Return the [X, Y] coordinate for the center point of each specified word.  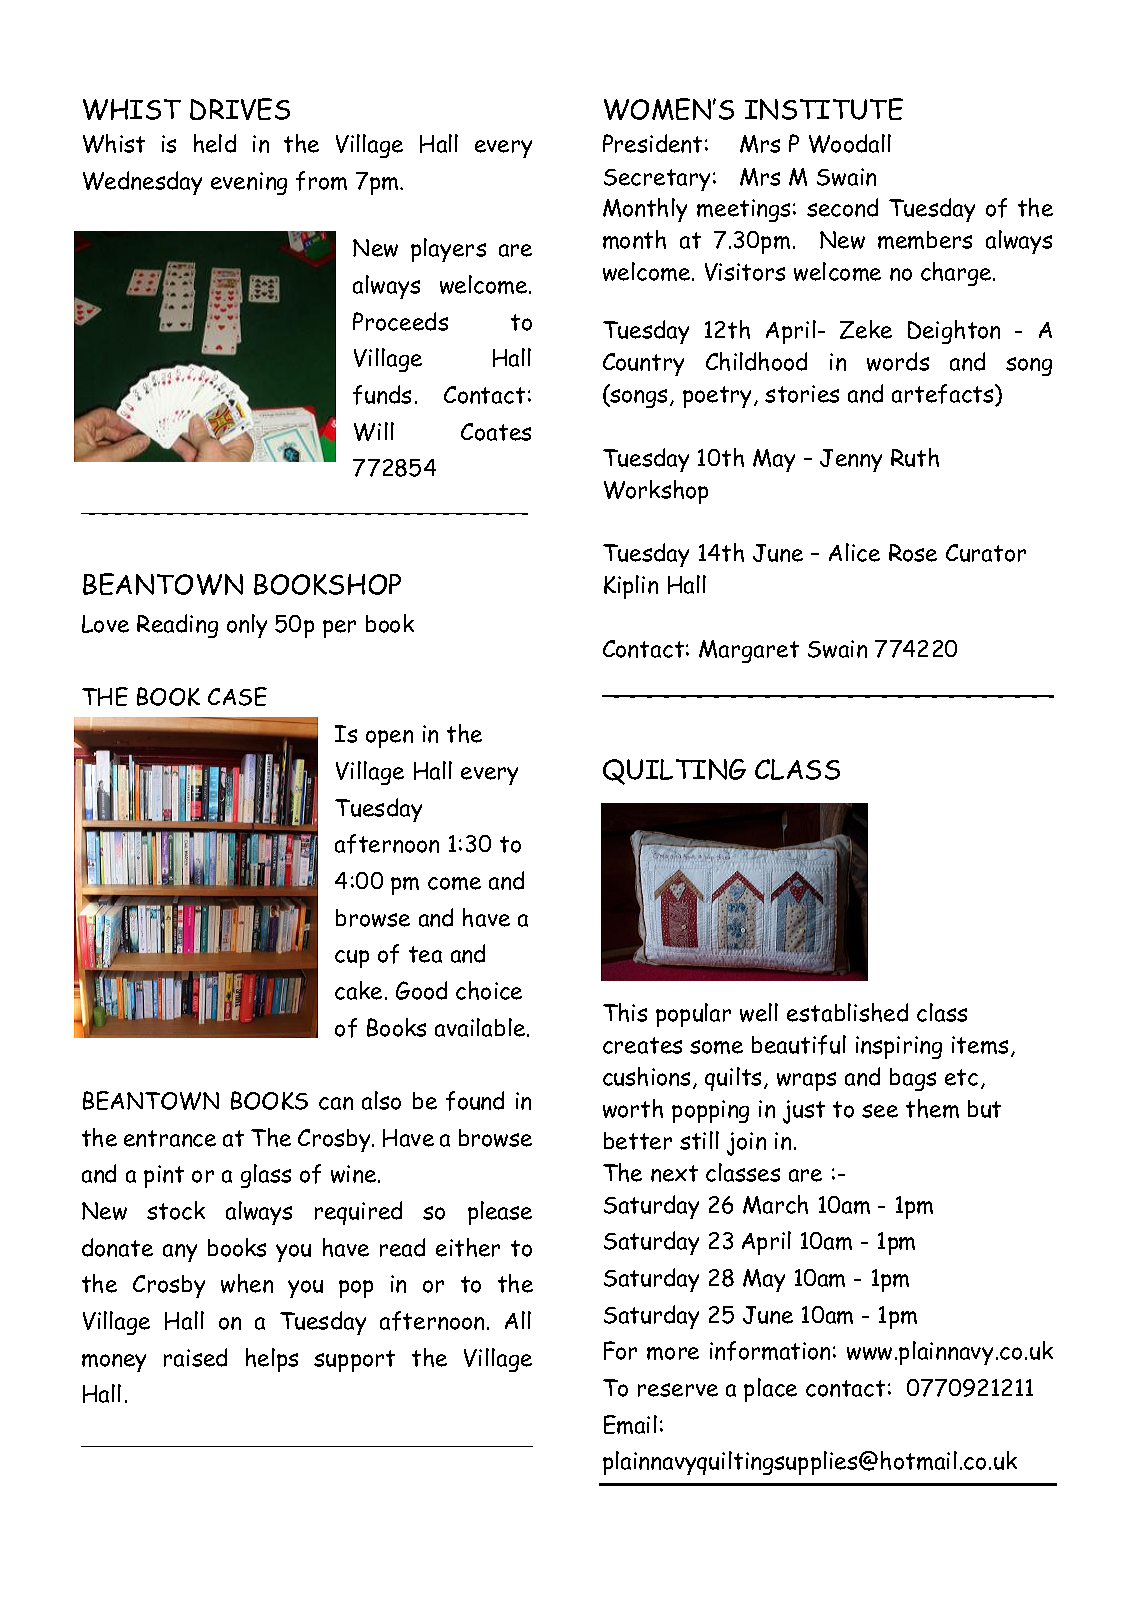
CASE [237, 696]
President [652, 143]
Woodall [850, 143]
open [389, 739]
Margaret [749, 651]
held [215, 143]
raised [195, 1357]
